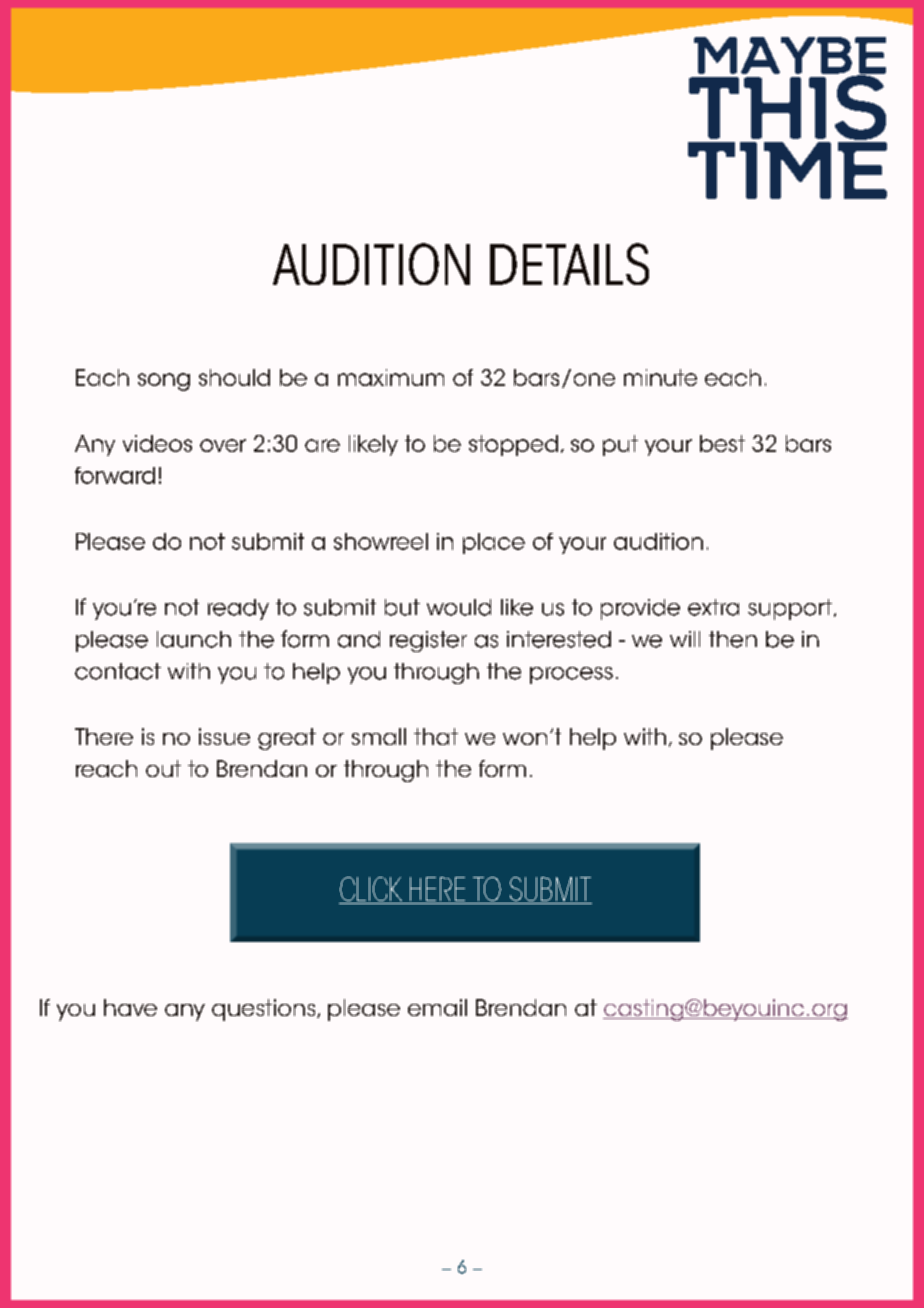 Image resolution: width=924 pixels, height=1308 pixels. What do you see at coordinates (371, 889) in the page?
I see `CLICK` at bounding box center [371, 889].
